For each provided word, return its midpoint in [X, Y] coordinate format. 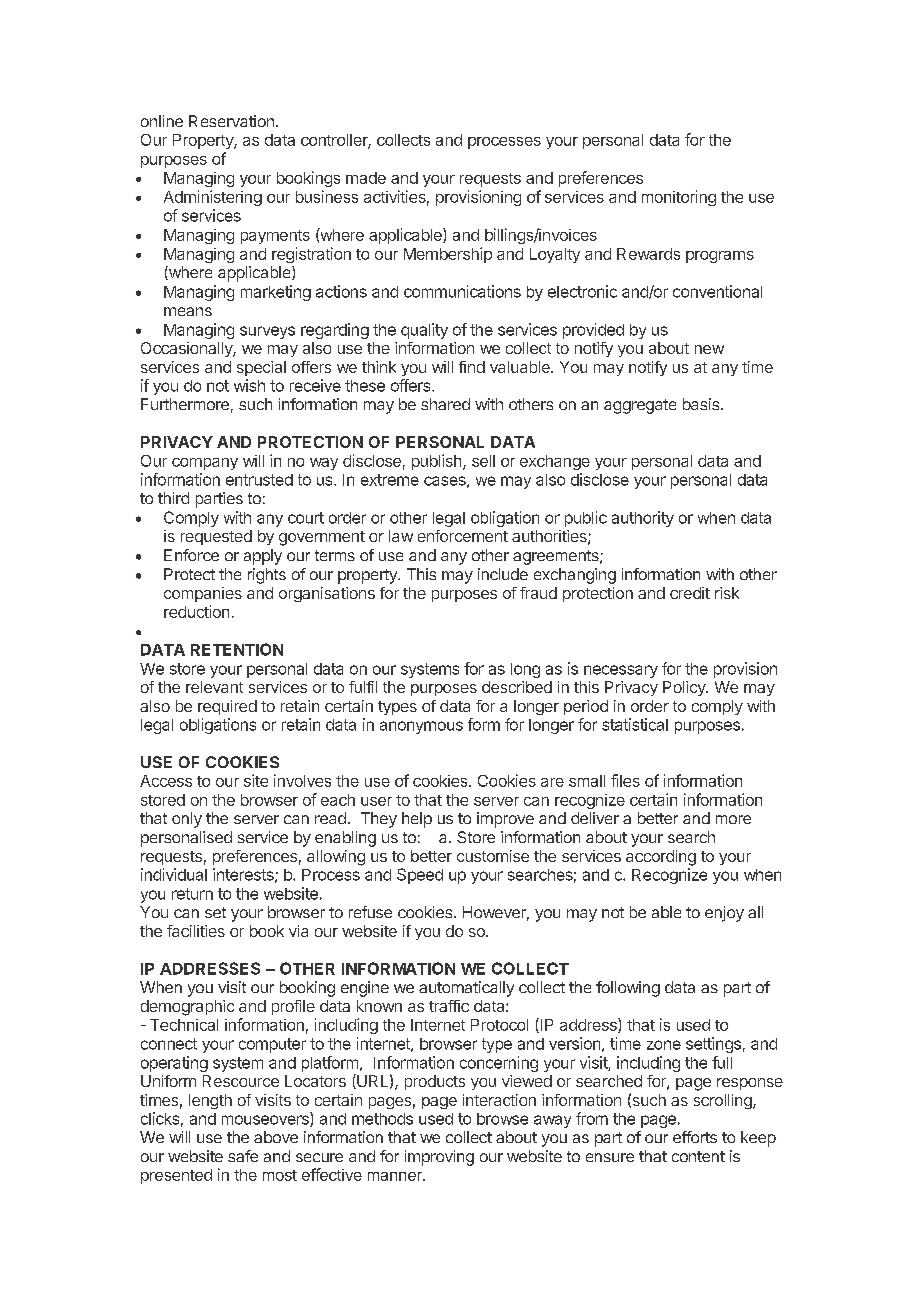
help [417, 820]
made [366, 178]
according [661, 858]
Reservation [231, 121]
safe [243, 1156]
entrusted [259, 480]
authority [643, 519]
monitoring [679, 198]
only [187, 820]
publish [438, 462]
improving [439, 1158]
